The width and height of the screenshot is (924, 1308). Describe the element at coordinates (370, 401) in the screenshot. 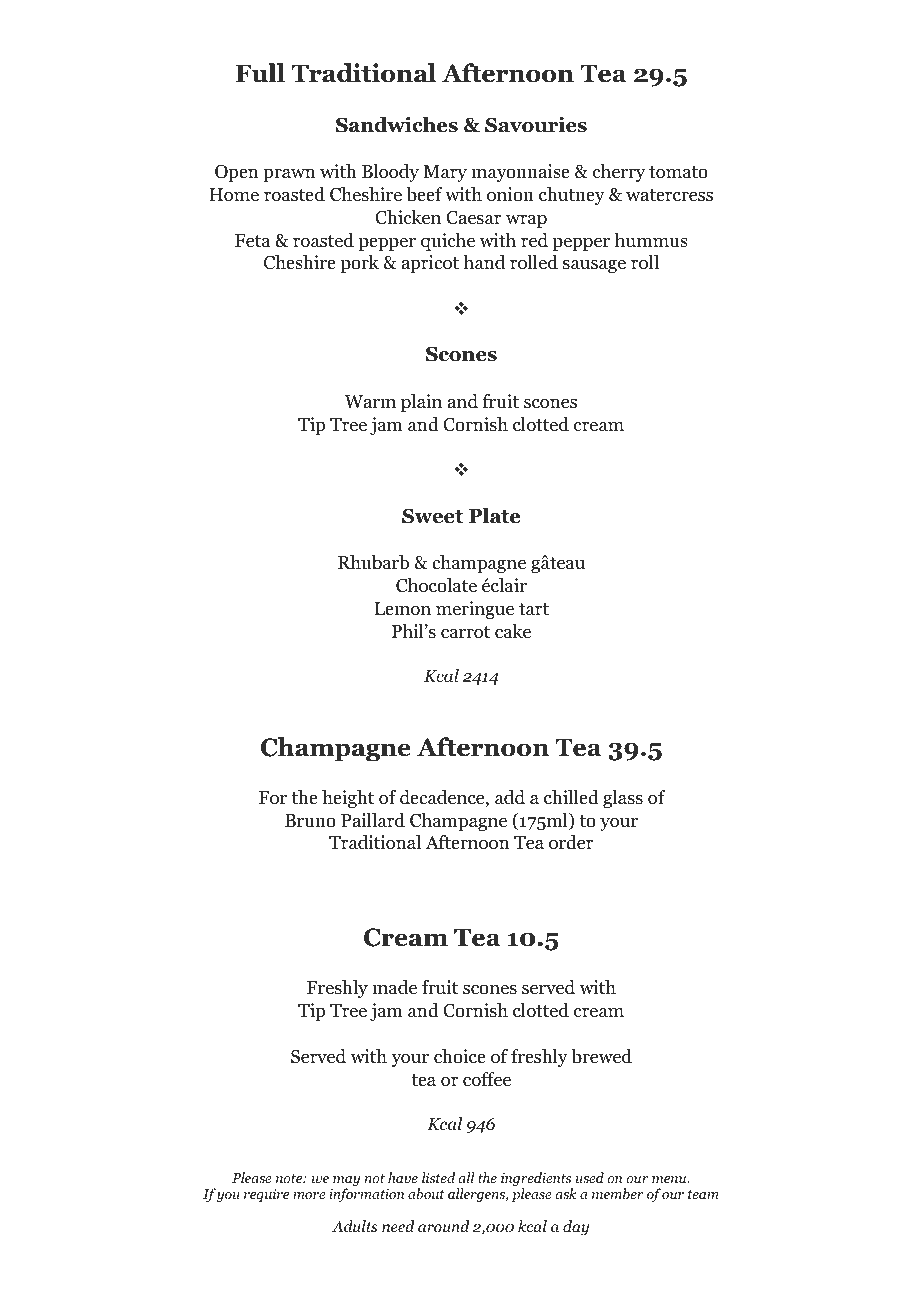

I see `Warm` at that location.
